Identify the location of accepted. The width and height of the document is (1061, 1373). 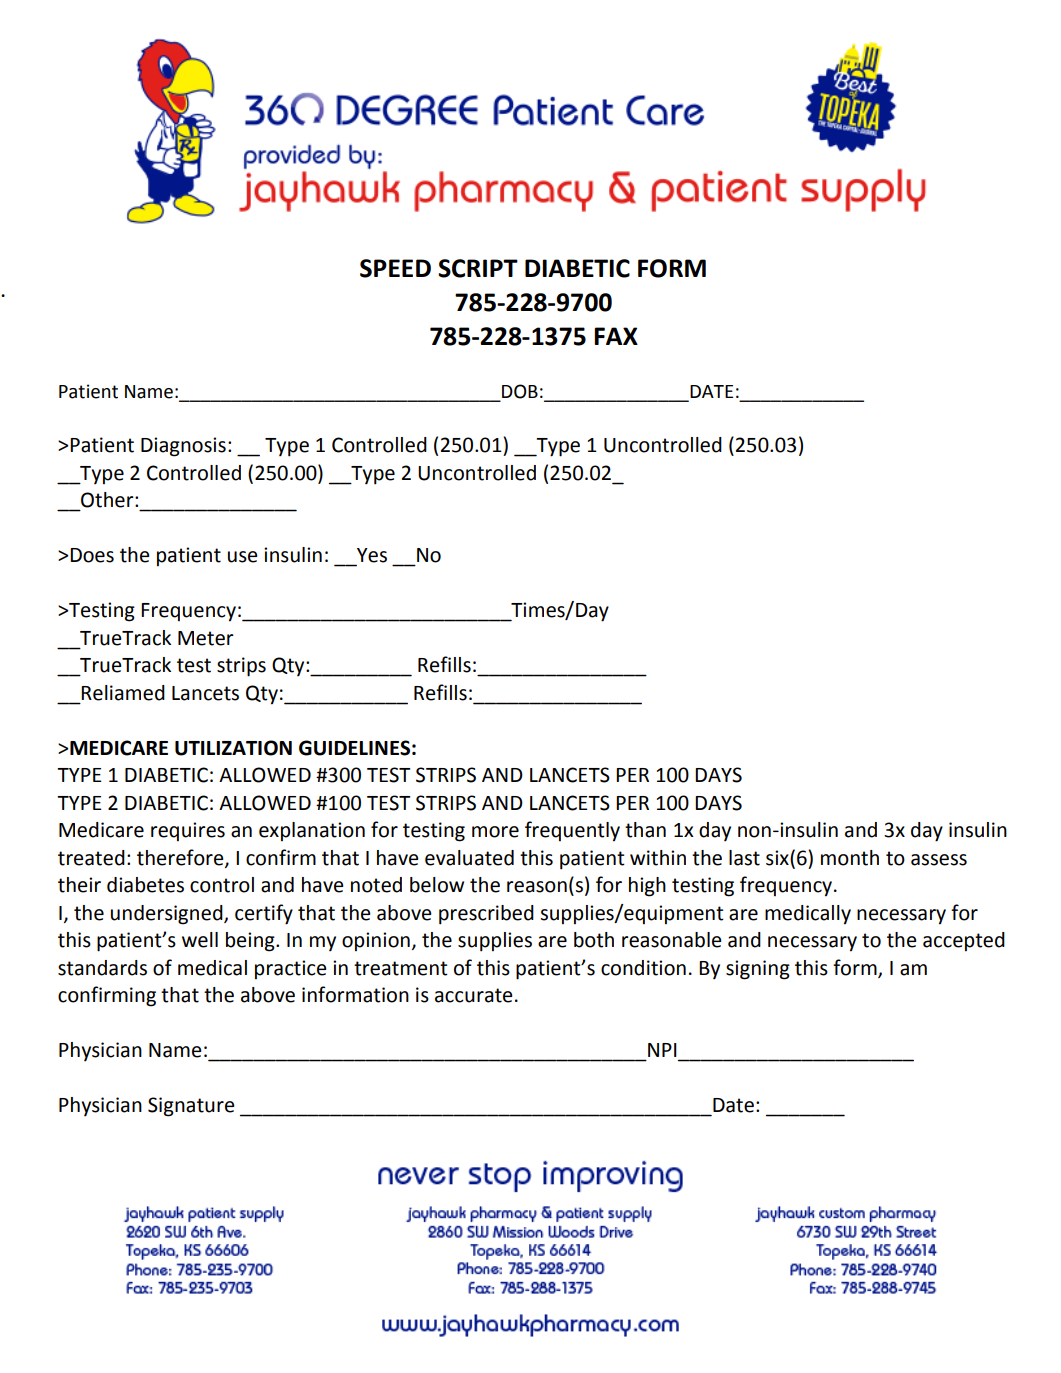
(964, 941).
